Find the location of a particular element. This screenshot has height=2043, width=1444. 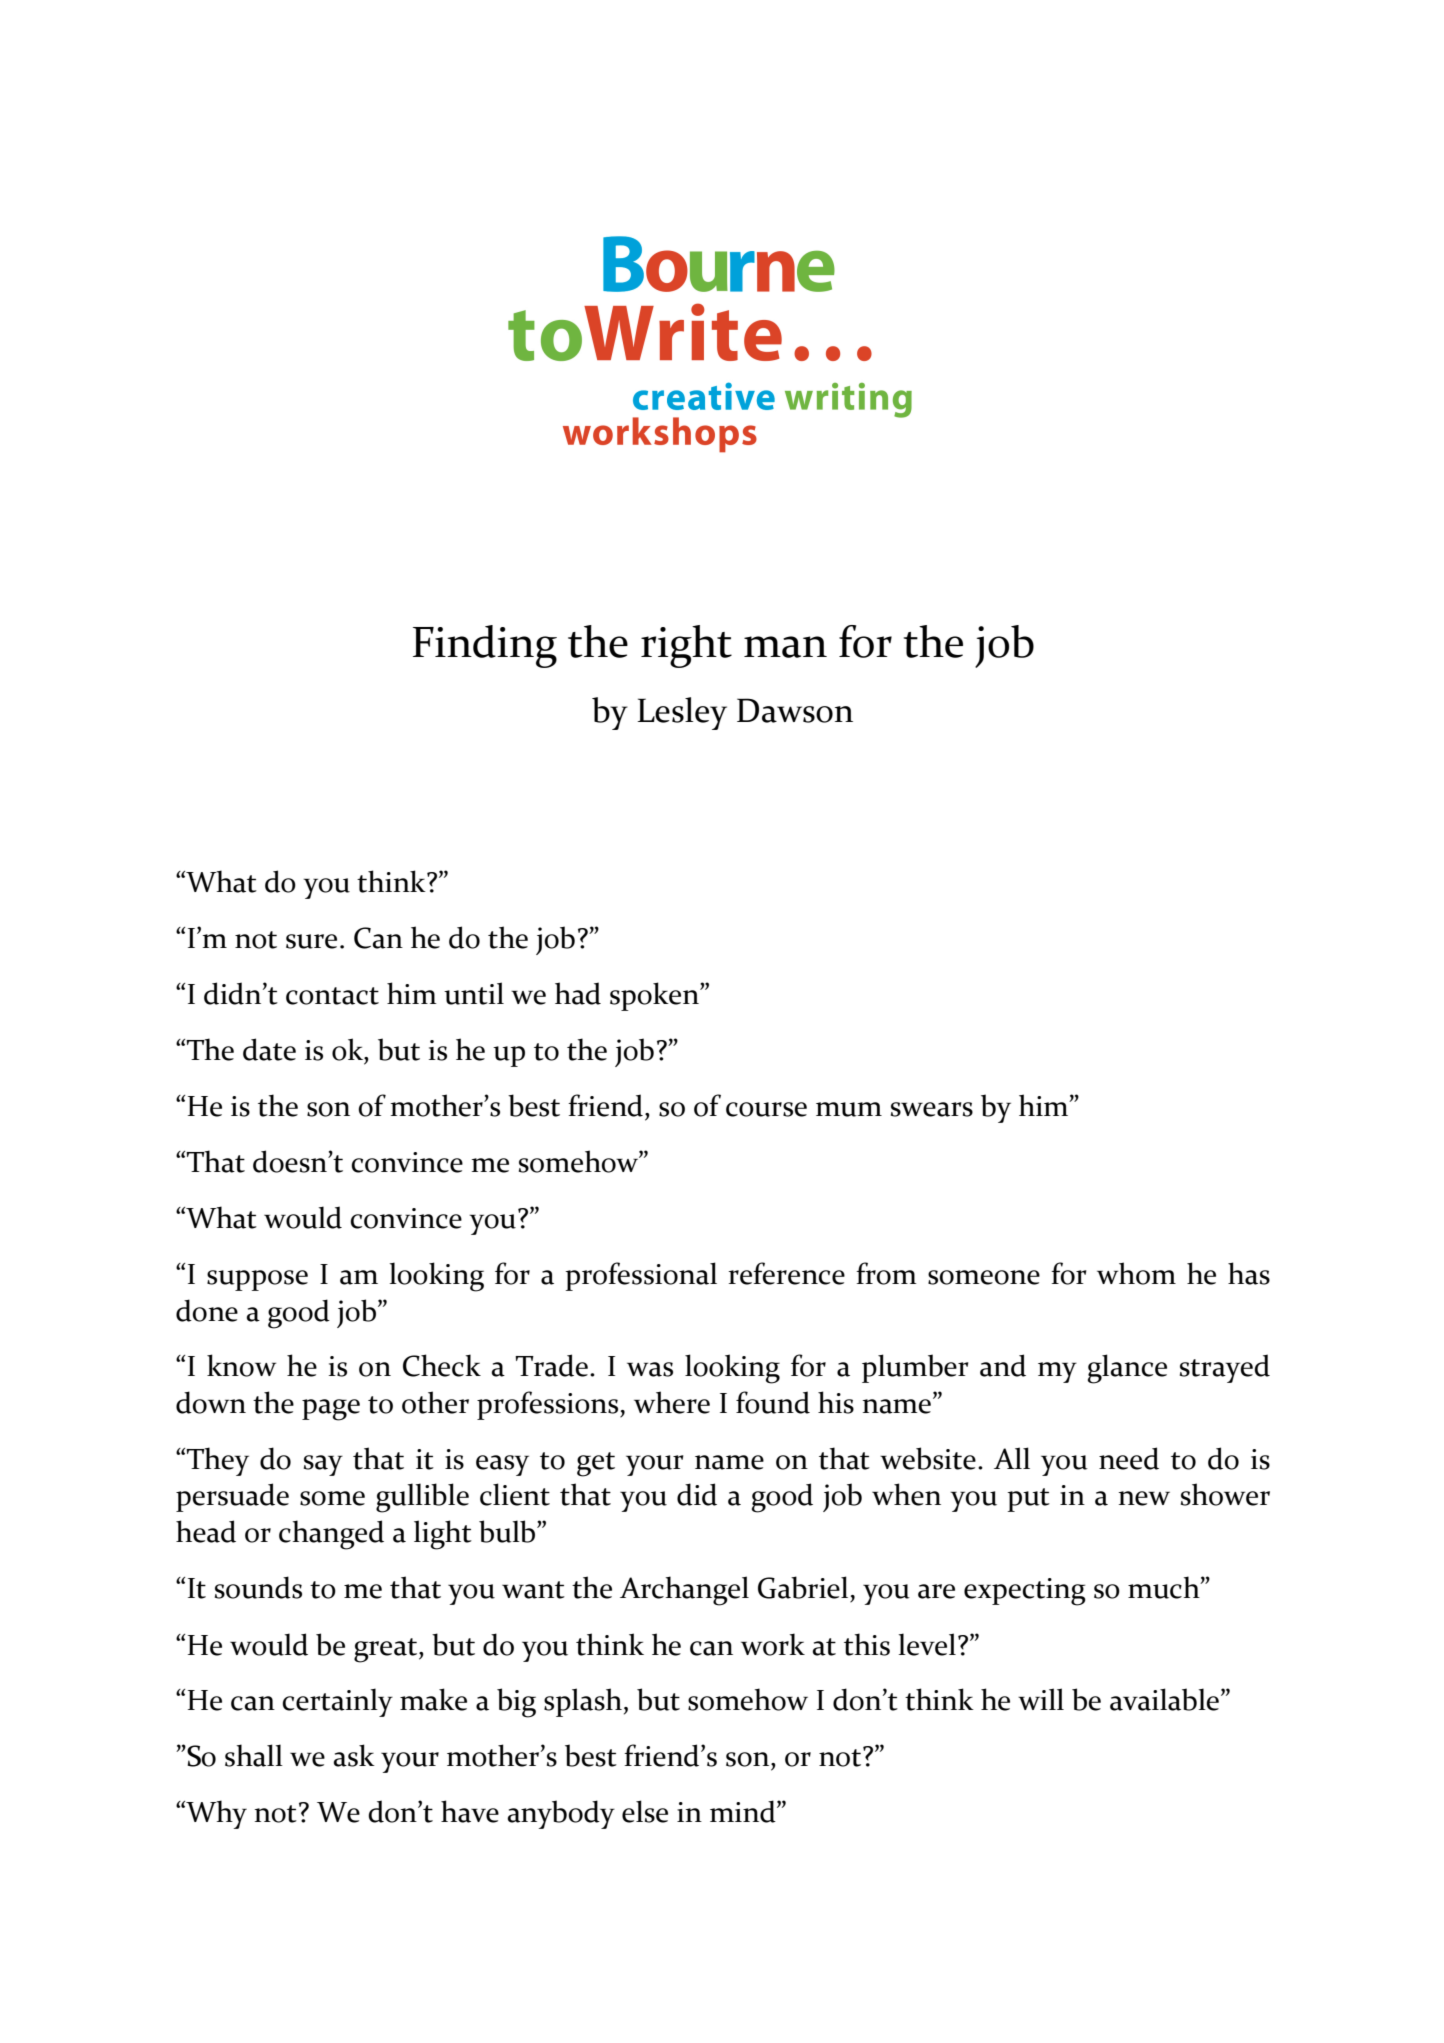

changed is located at coordinates (331, 1535).
